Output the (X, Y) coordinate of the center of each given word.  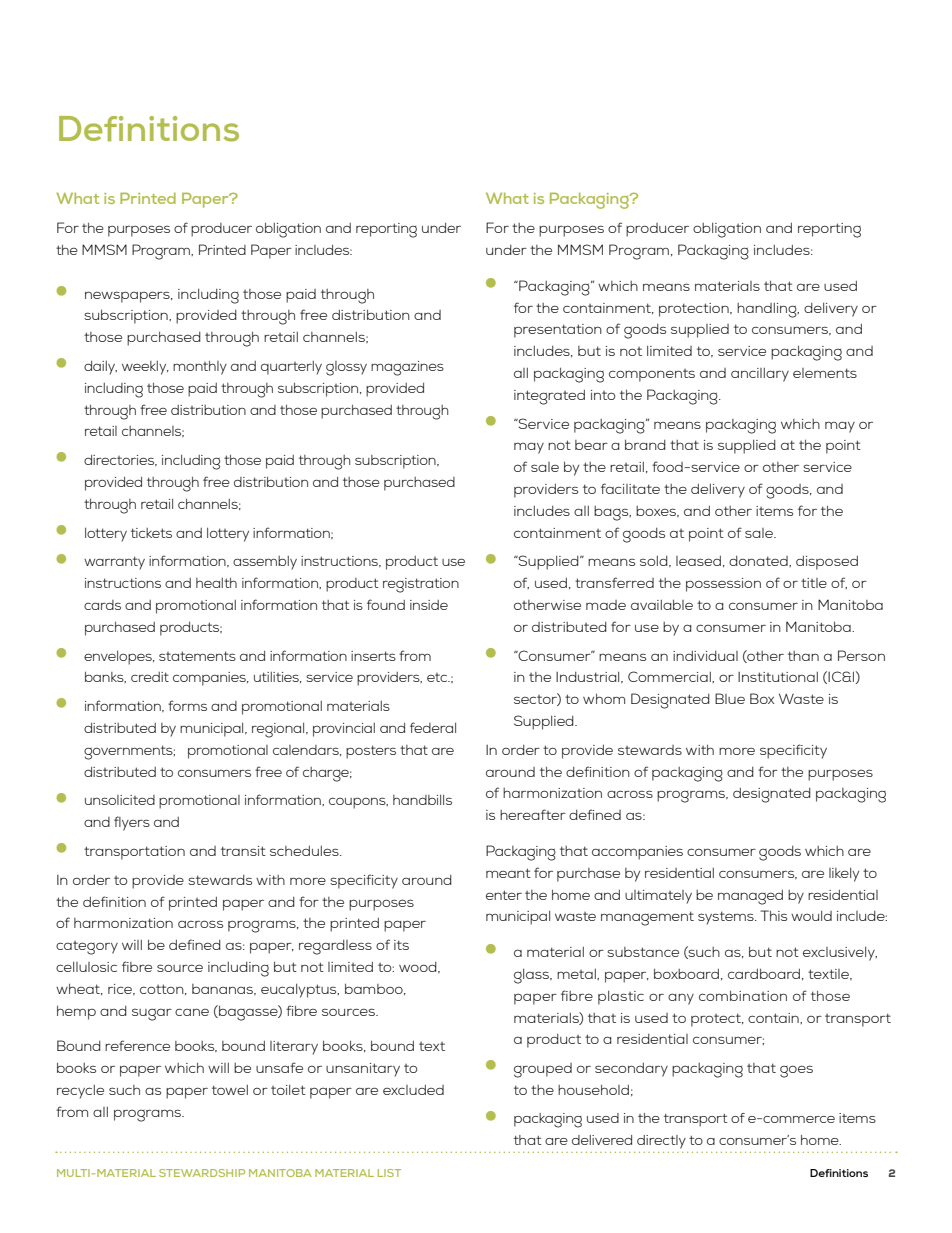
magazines (407, 368)
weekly (145, 368)
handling (768, 310)
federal (433, 727)
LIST (389, 1173)
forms (187, 705)
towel (230, 1090)
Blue (730, 698)
